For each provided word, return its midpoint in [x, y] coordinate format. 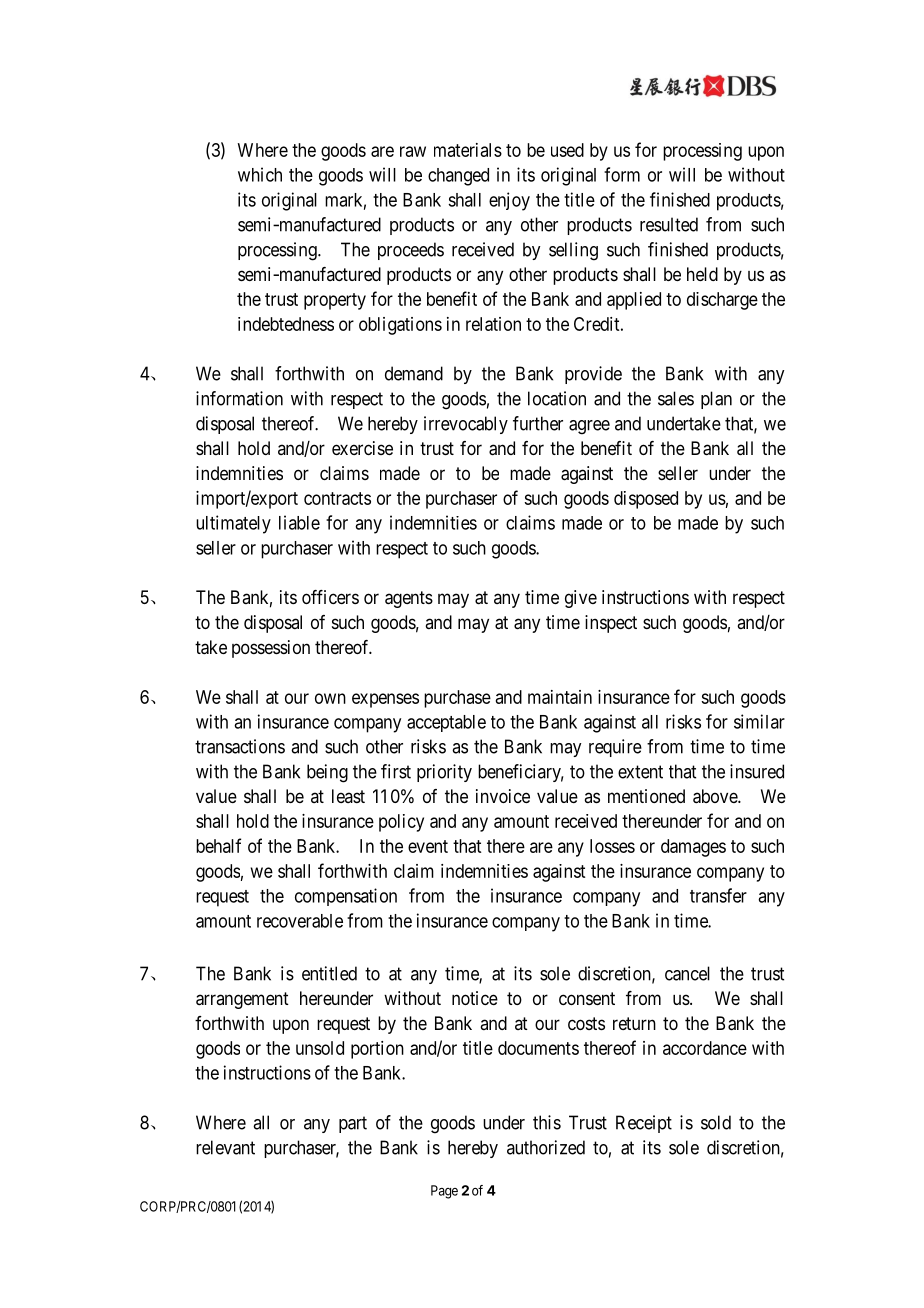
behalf [218, 845]
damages [693, 848]
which [260, 174]
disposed [646, 500]
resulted [669, 224]
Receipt [644, 1124]
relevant [225, 1147]
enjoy [509, 201]
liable [299, 522]
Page [444, 1192]
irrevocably [466, 425]
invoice [503, 796]
